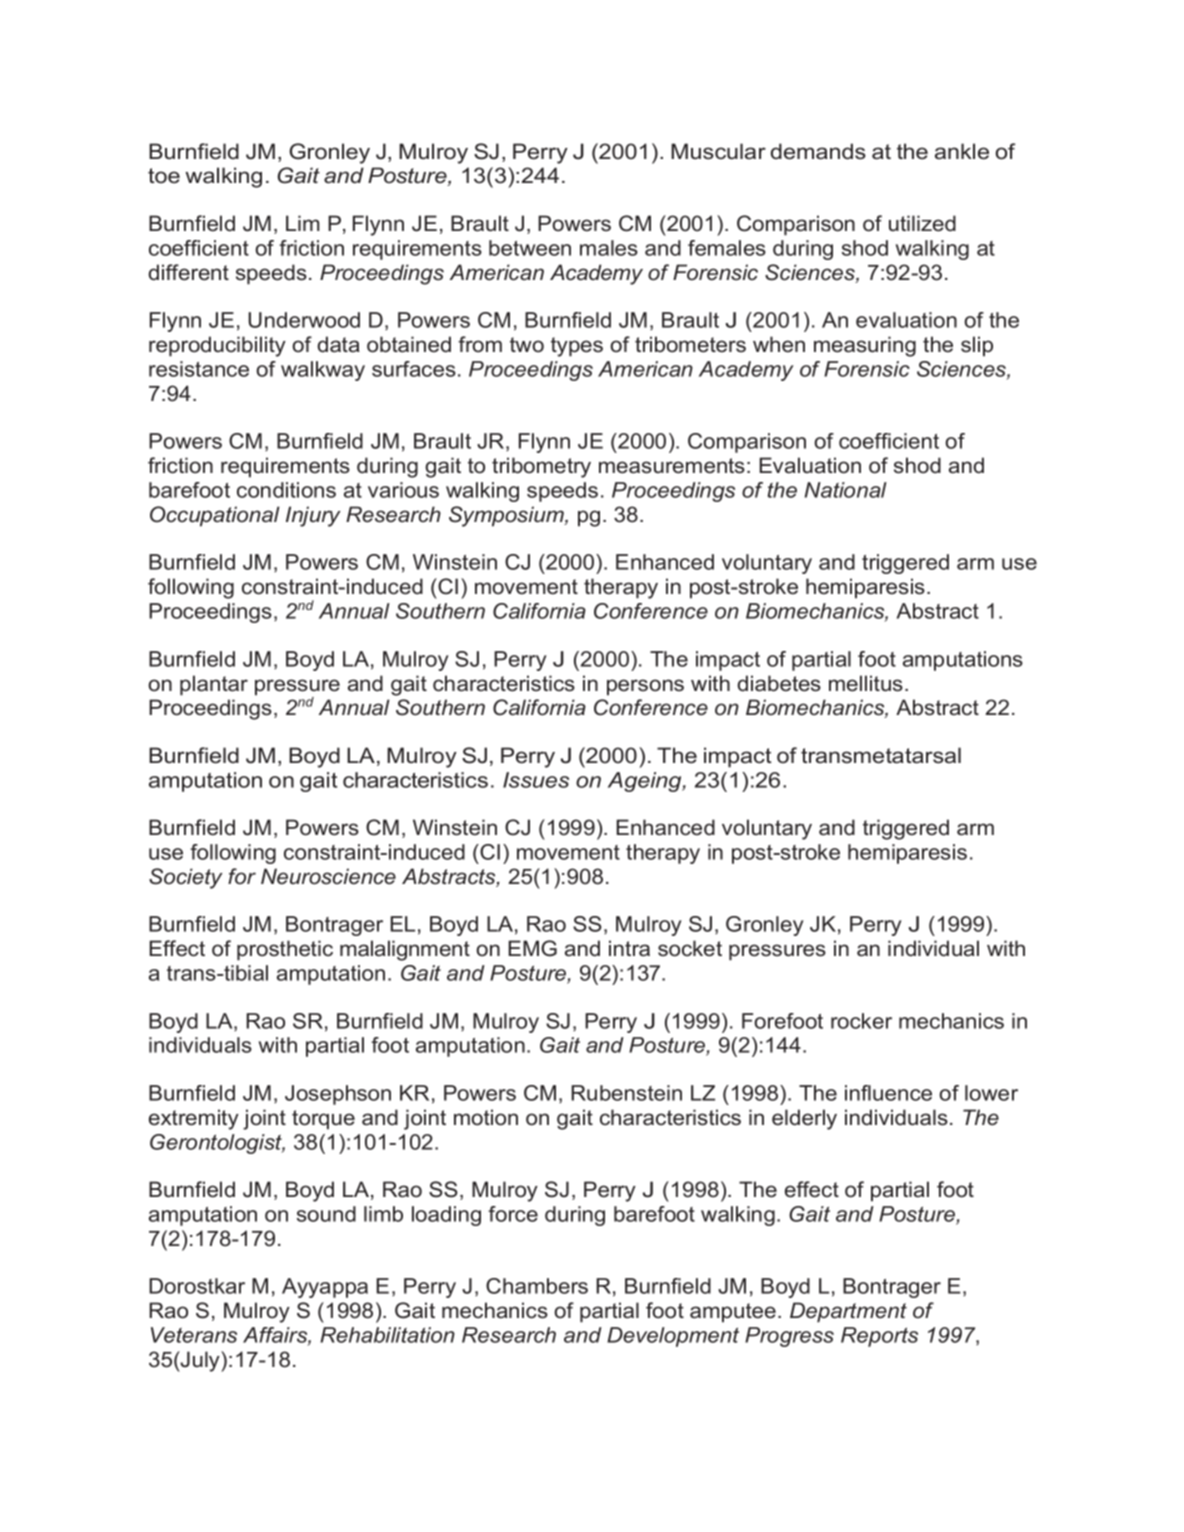  What do you see at coordinates (164, 176) in the page?
I see `toe` at bounding box center [164, 176].
